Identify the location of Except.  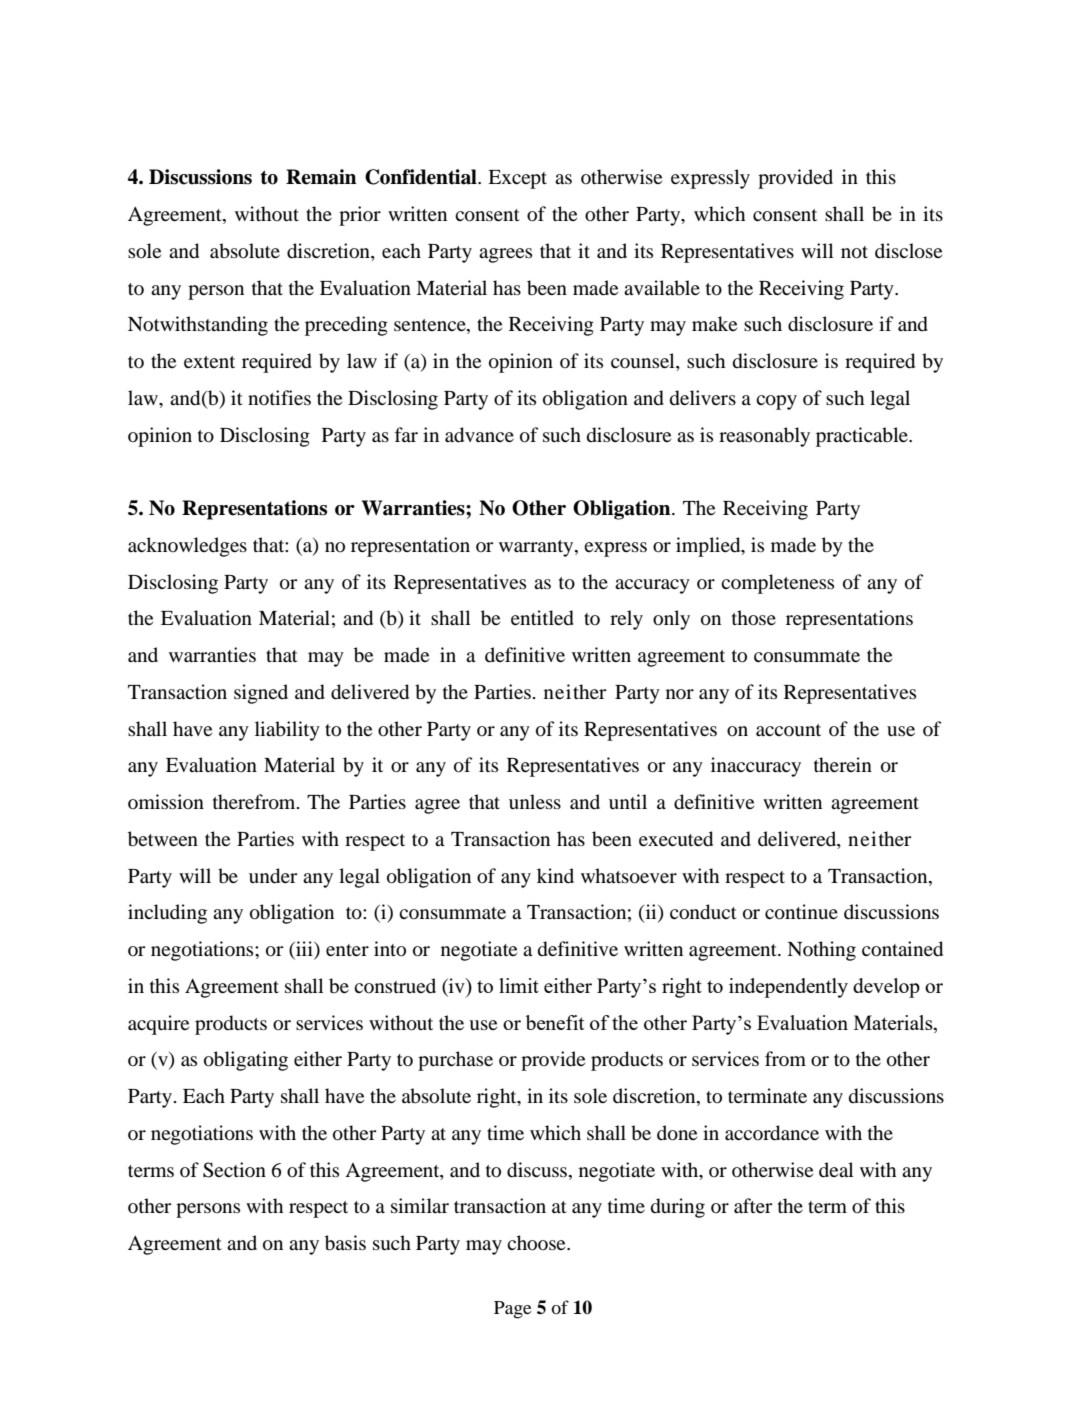
(517, 179).
